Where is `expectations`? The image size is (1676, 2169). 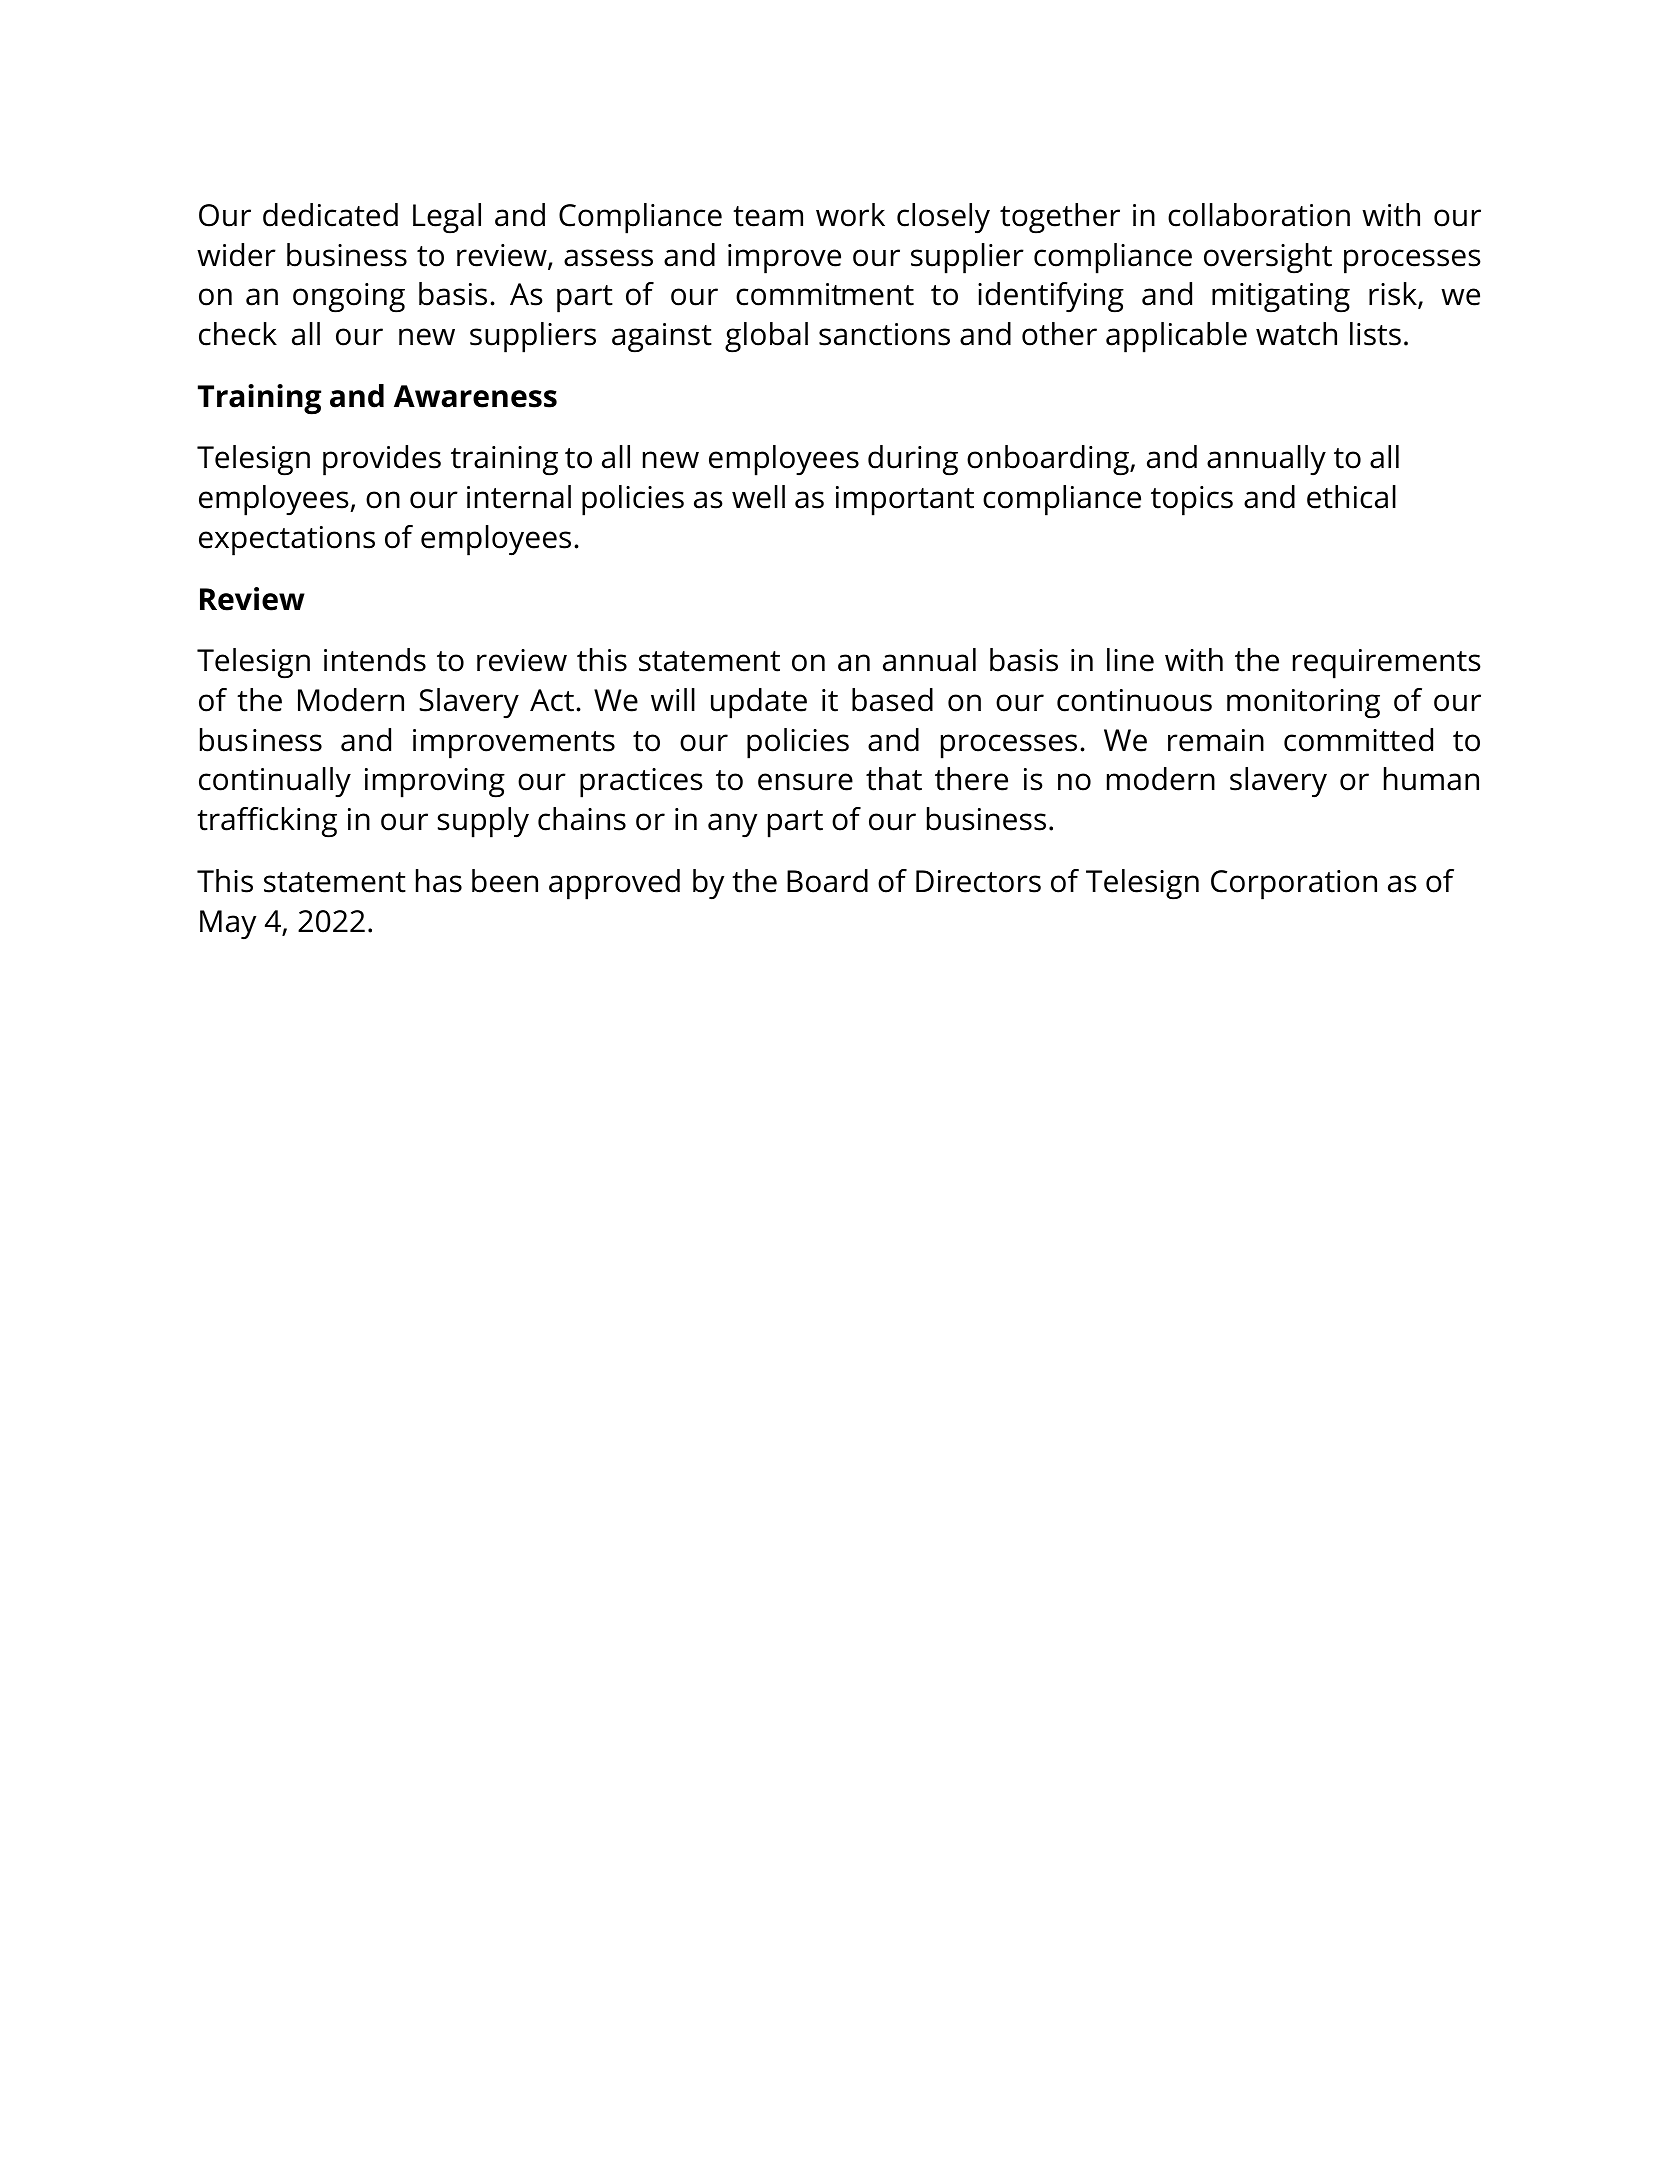
expectations is located at coordinates (287, 541).
